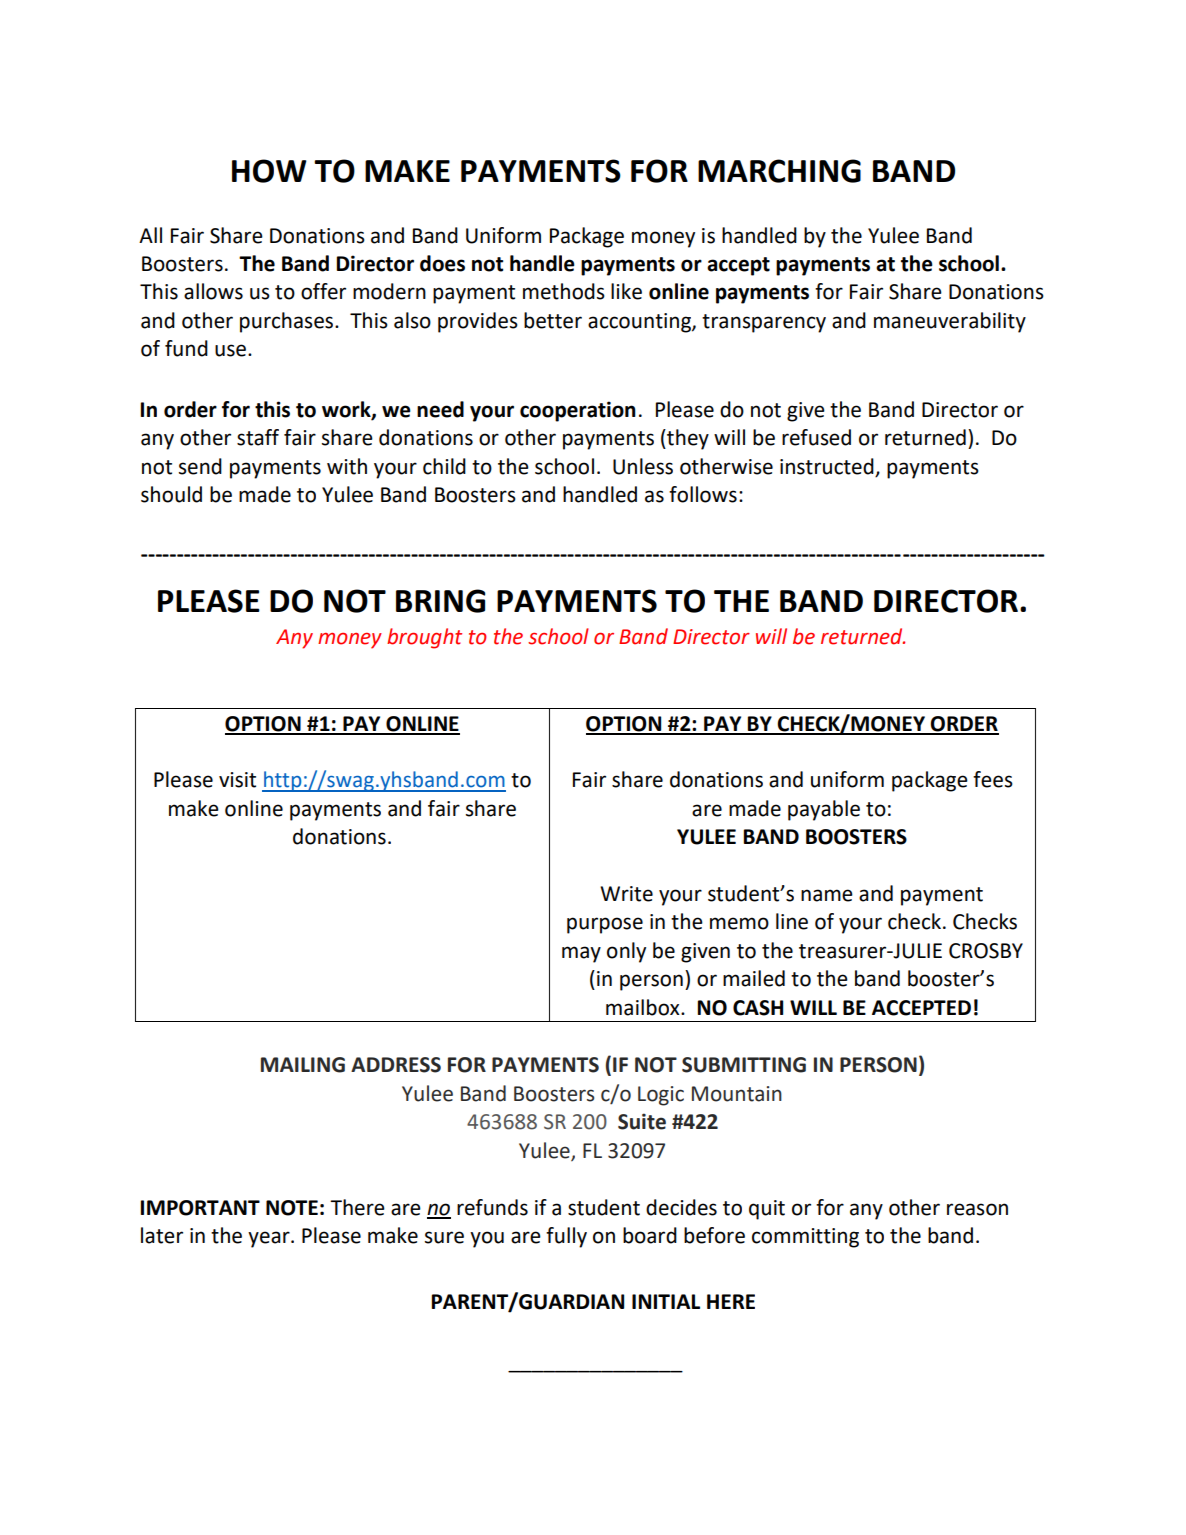  What do you see at coordinates (566, 1237) in the document?
I see `fully` at bounding box center [566, 1237].
